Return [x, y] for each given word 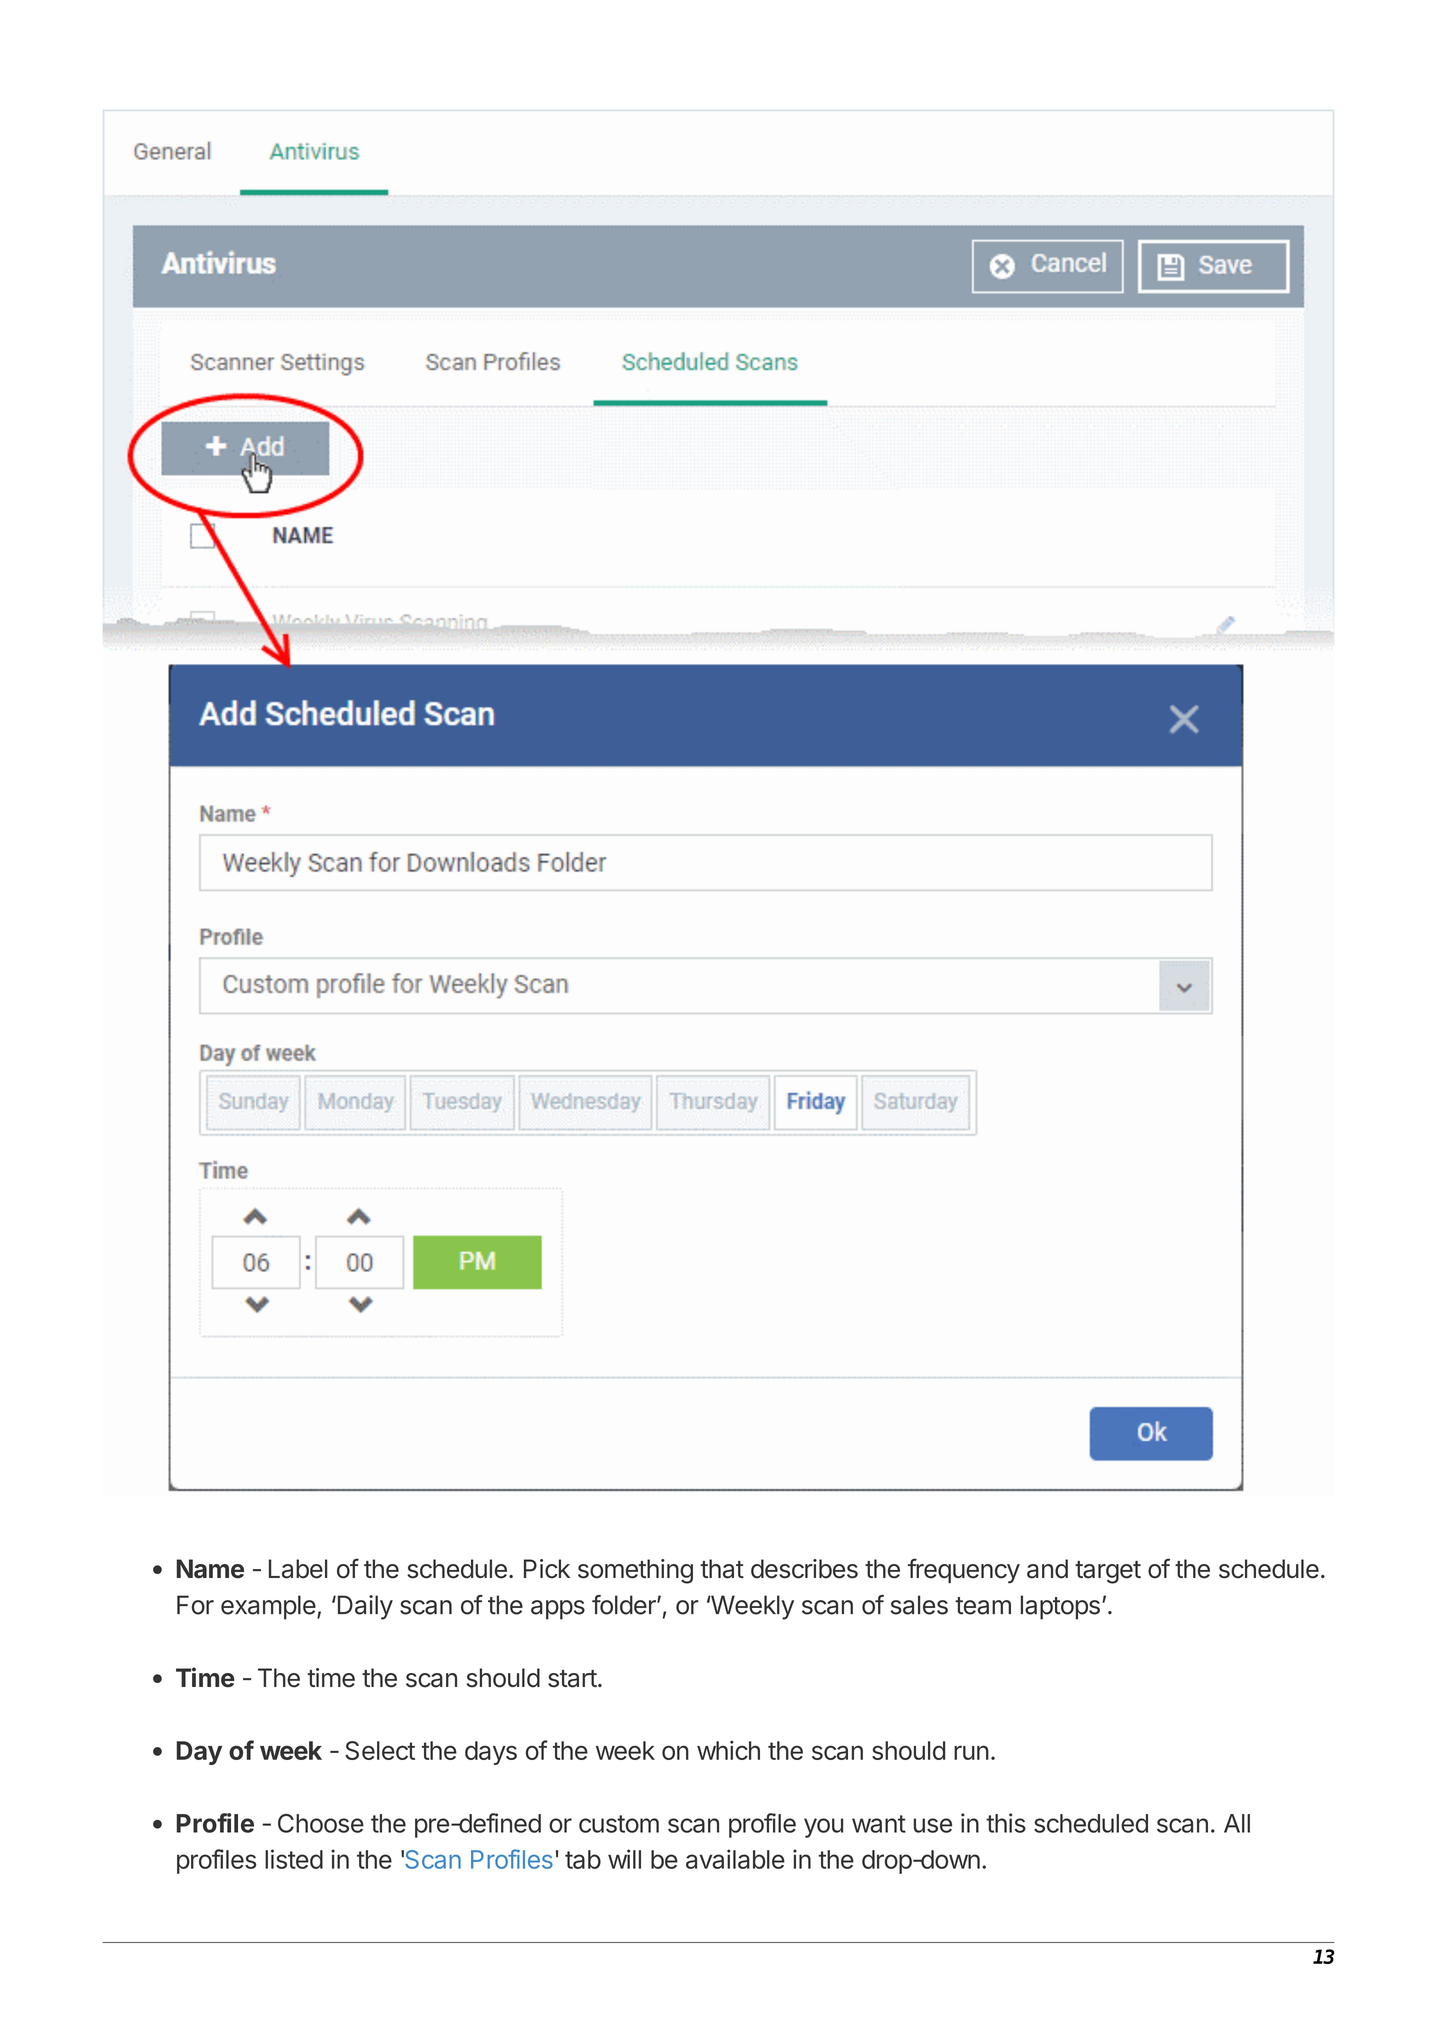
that [722, 1569]
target [1108, 1572]
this [1006, 1823]
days [491, 1753]
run [971, 1752]
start [572, 1679]
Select [380, 1750]
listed [294, 1859]
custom [619, 1824]
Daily [364, 1607]
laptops [1060, 1607]
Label [298, 1569]
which [728, 1750]
